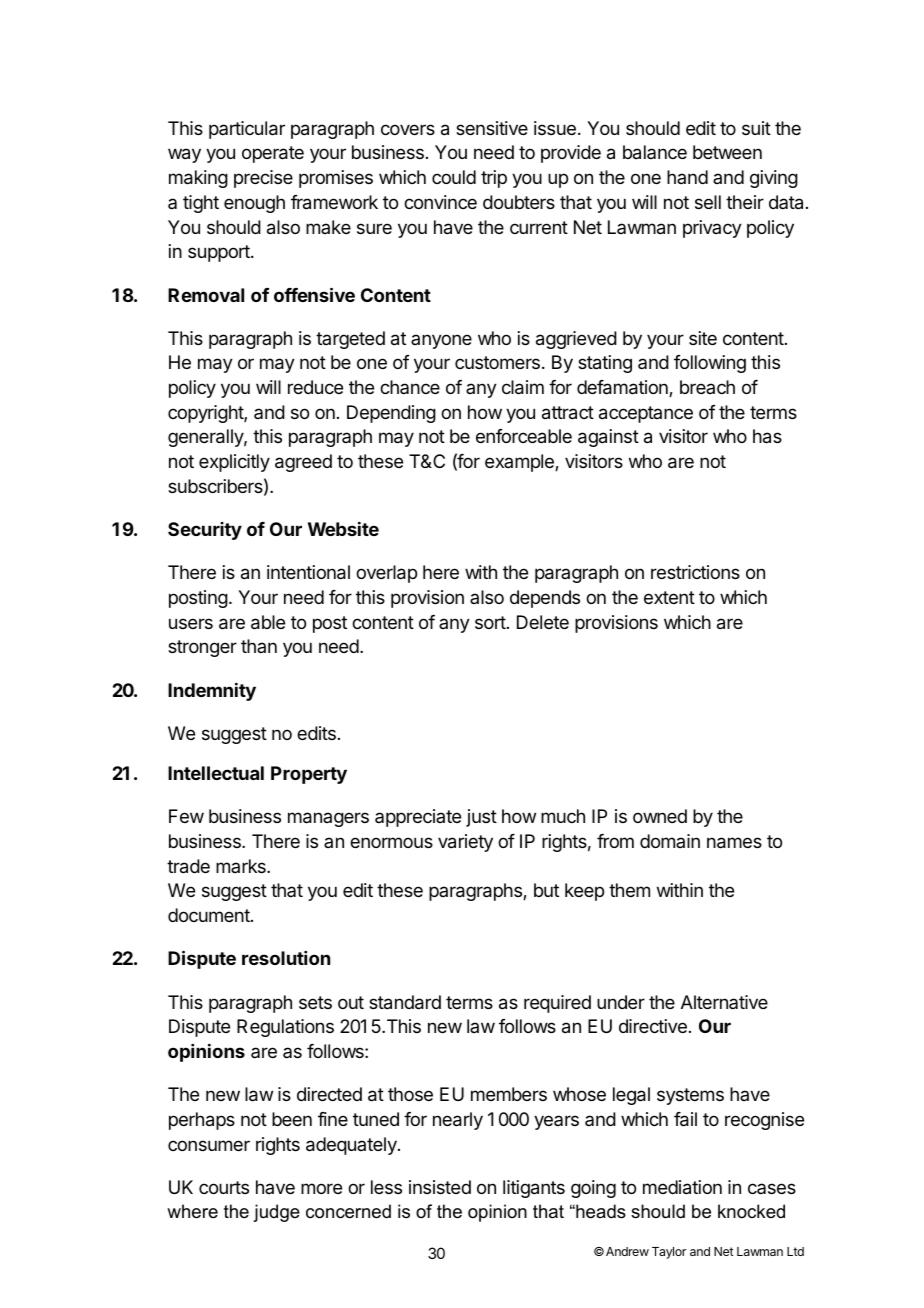 The width and height of the document is (924, 1308). Describe the element at coordinates (751, 1211) in the document. I see `knocked` at that location.
